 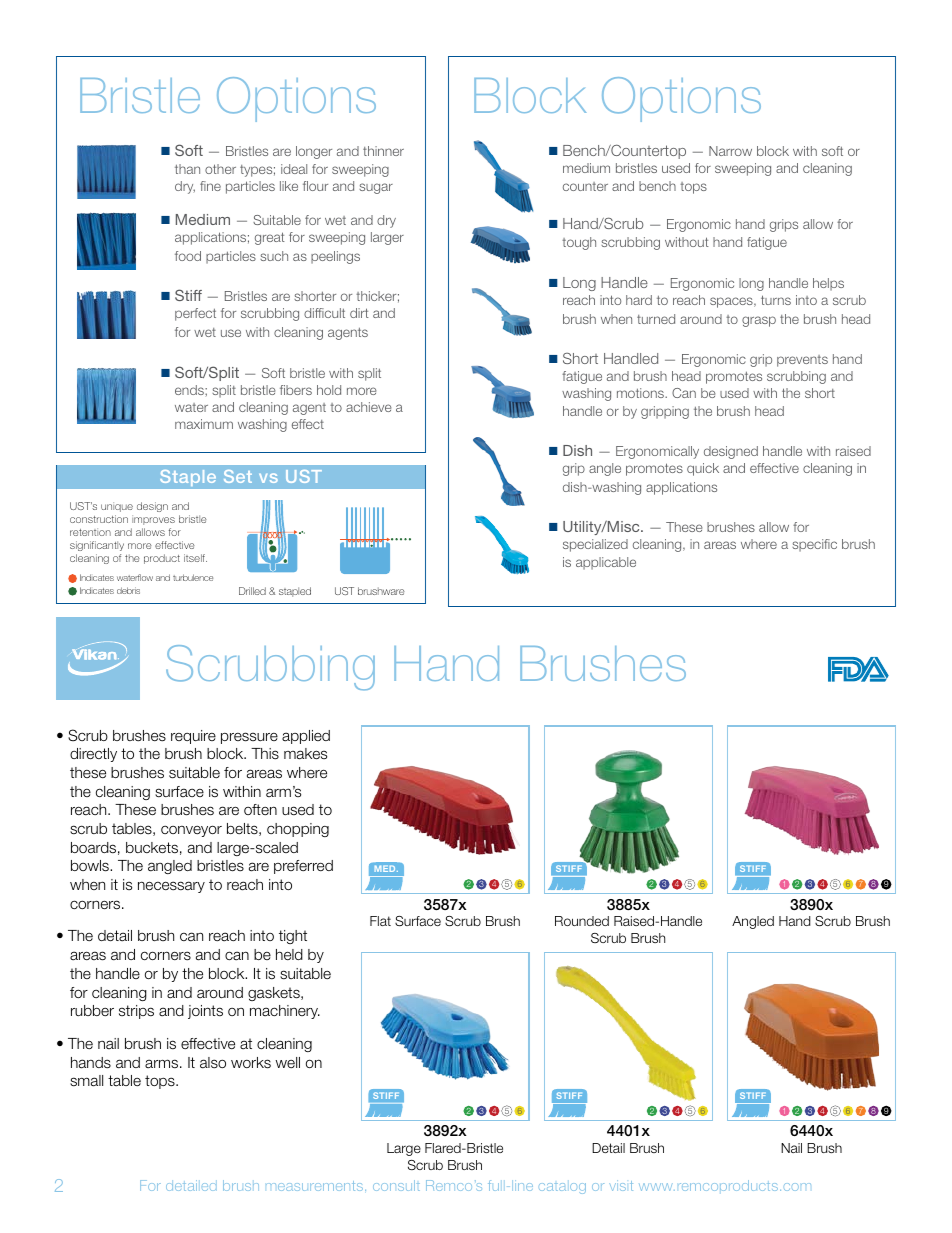 What do you see at coordinates (204, 424) in the page?
I see `maximum` at bounding box center [204, 424].
